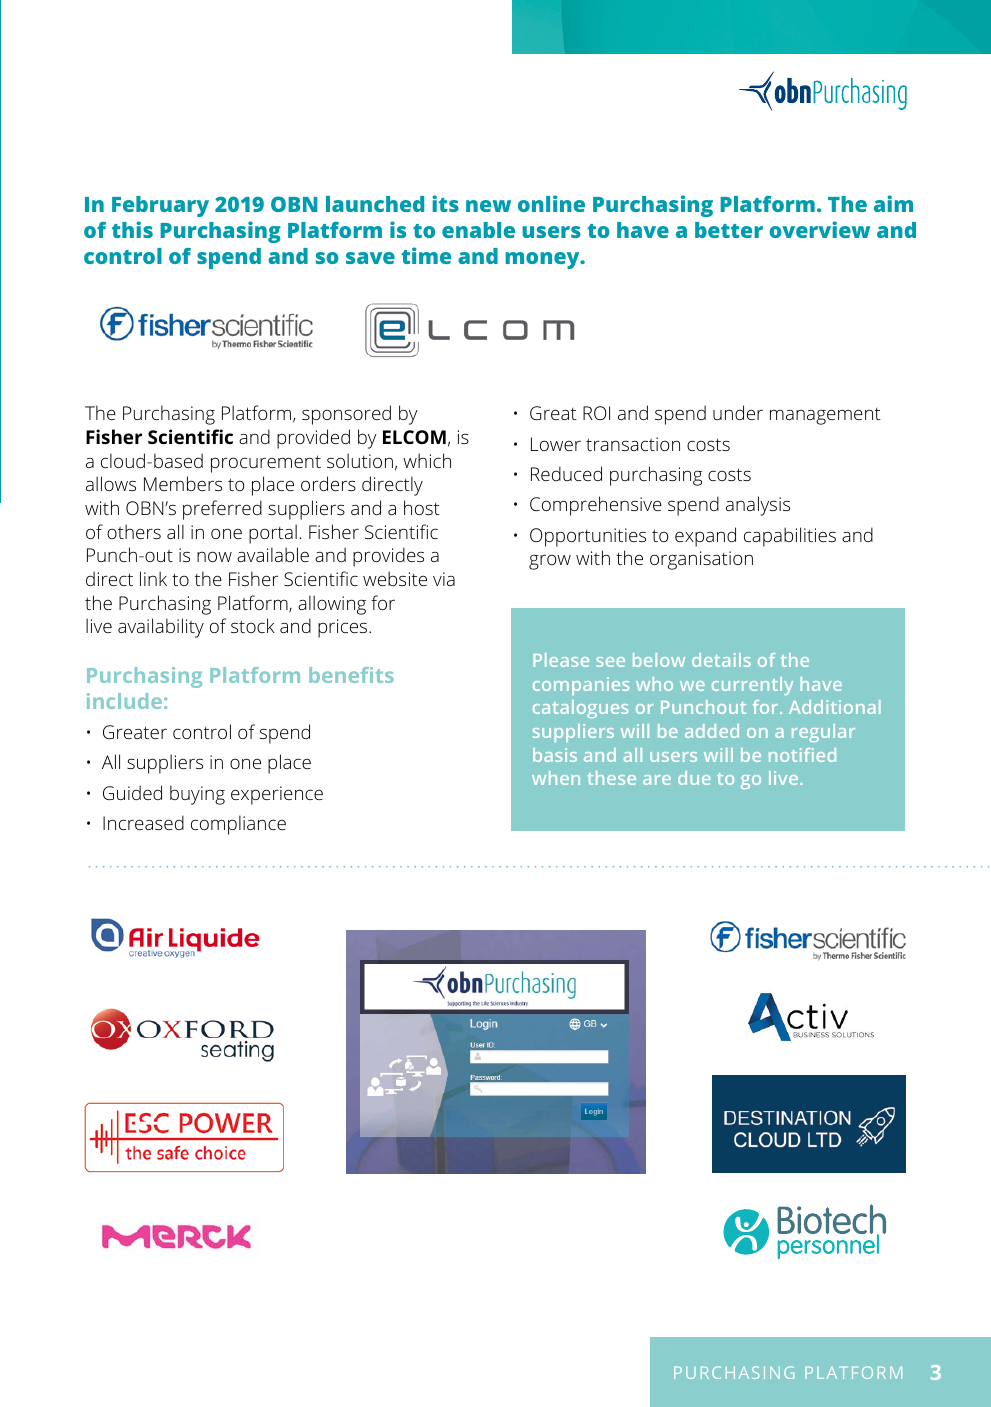  What do you see at coordinates (160, 206) in the screenshot?
I see `February` at bounding box center [160, 206].
